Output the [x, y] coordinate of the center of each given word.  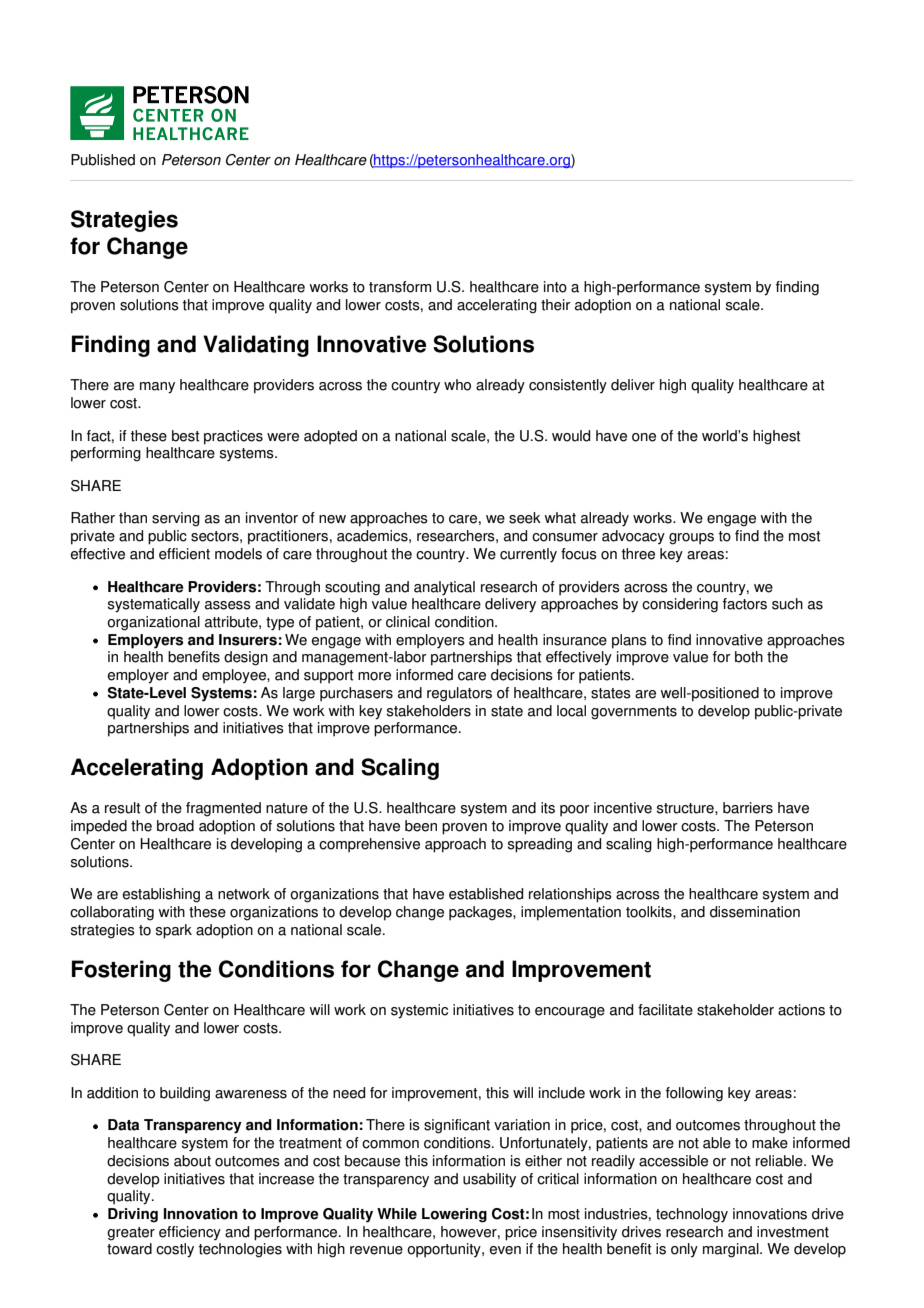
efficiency [190, 1233]
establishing [161, 895]
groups [691, 539]
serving [176, 519]
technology [692, 1215]
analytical [444, 588]
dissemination [755, 912]
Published [103, 160]
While [397, 1214]
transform [400, 287]
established [486, 894]
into [555, 287]
